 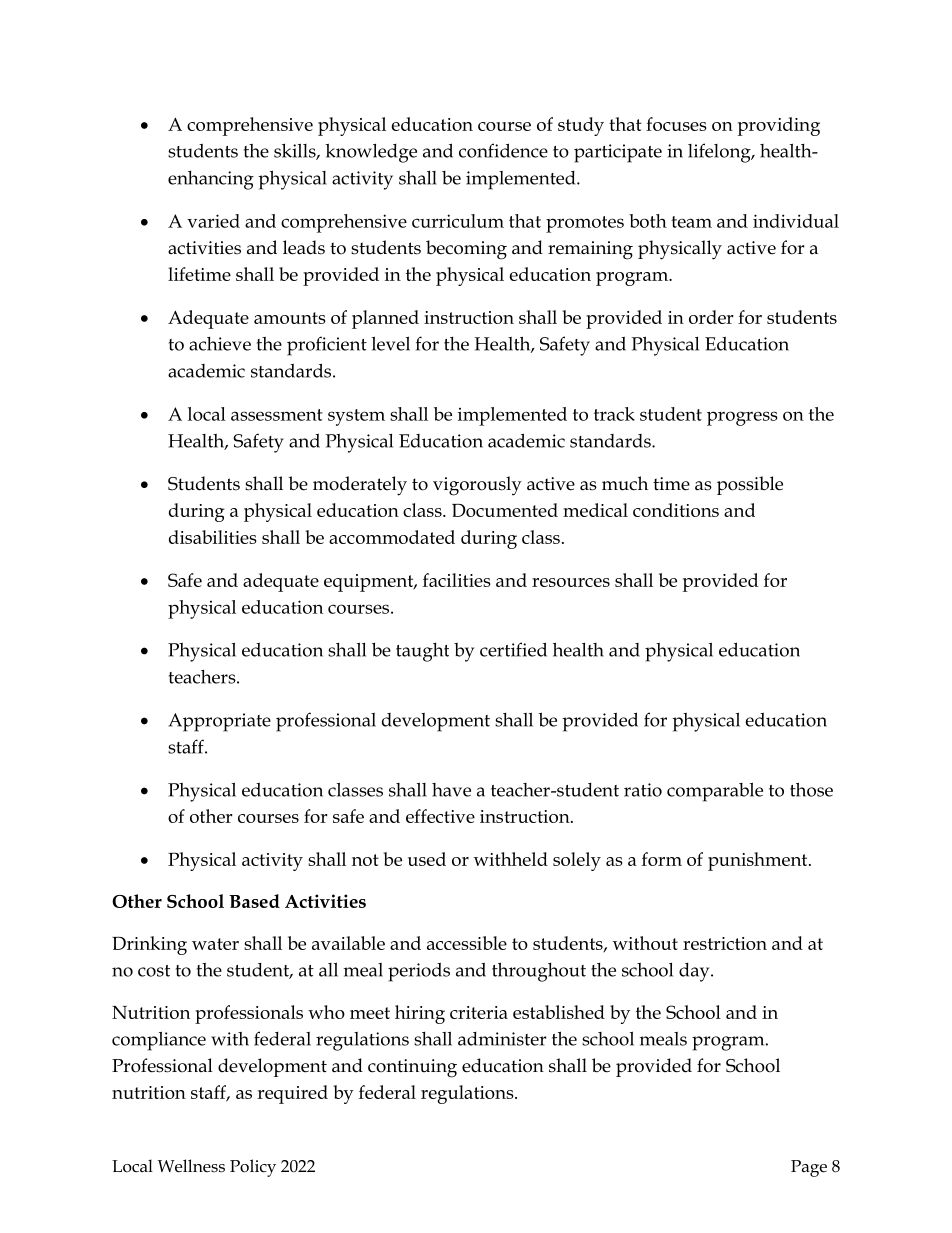 I want to click on confidence, so click(x=503, y=150).
